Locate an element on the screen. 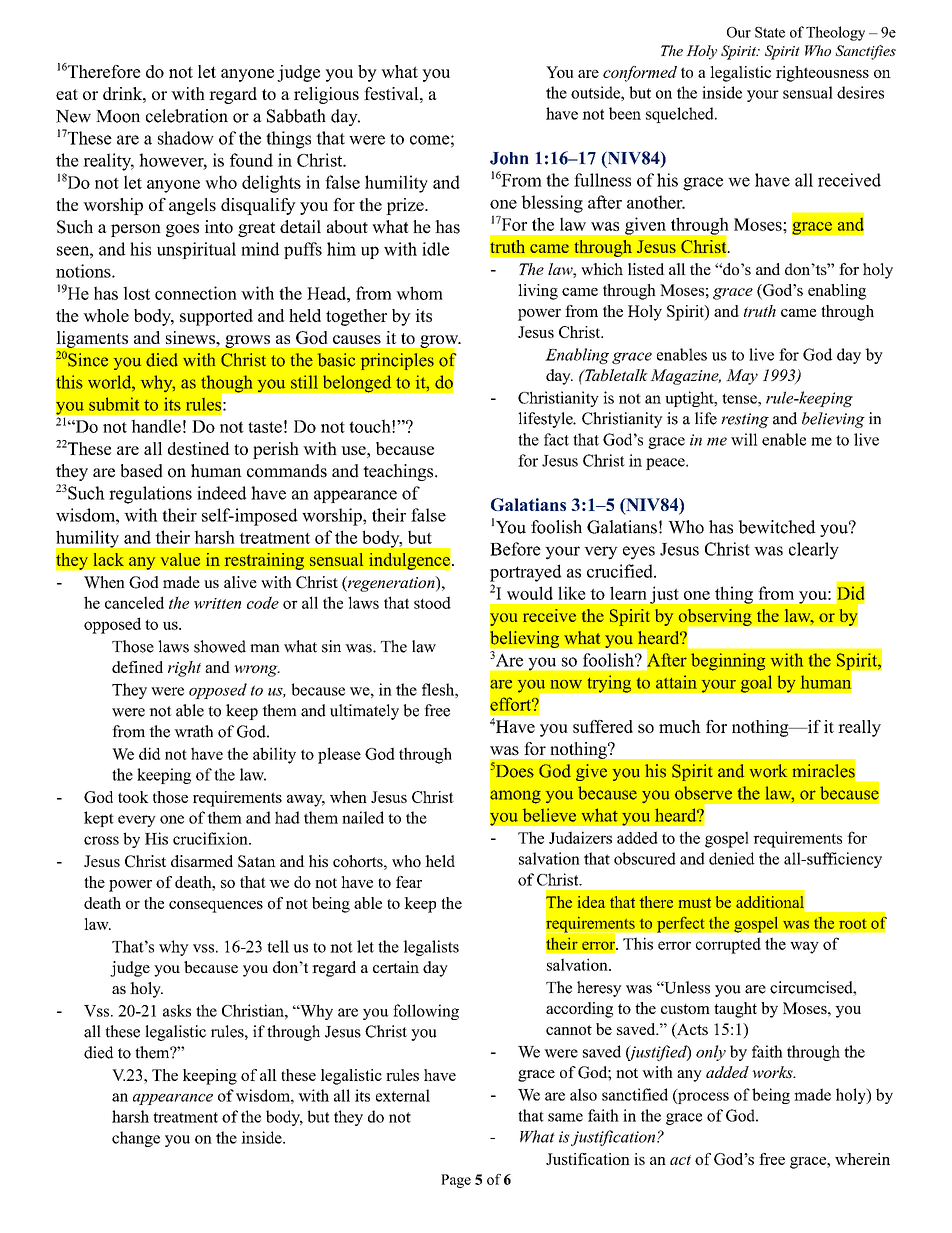 The height and width of the screenshot is (1233, 952). come is located at coordinates (430, 140).
